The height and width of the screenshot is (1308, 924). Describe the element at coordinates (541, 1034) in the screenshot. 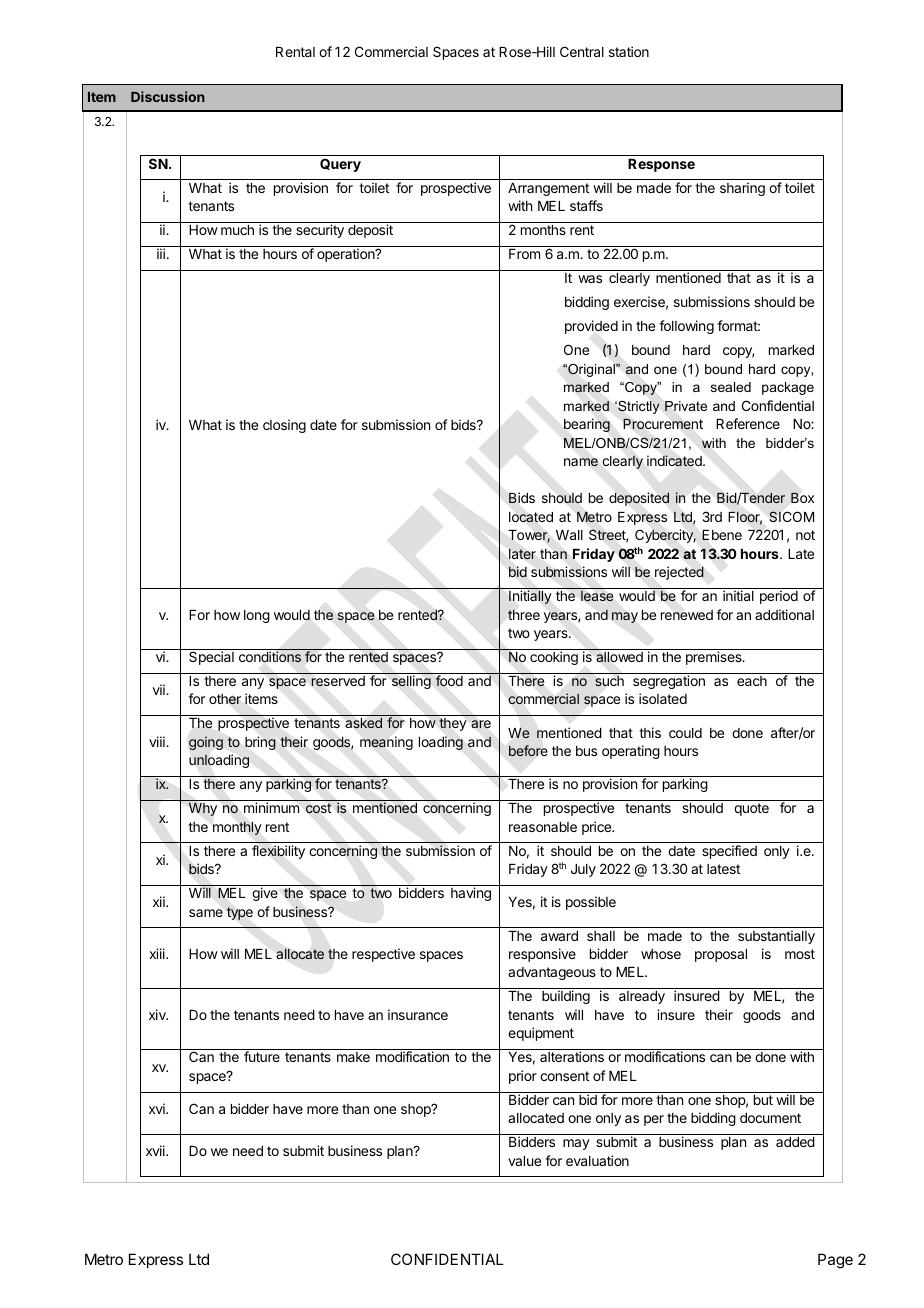

I see `equipment` at that location.
